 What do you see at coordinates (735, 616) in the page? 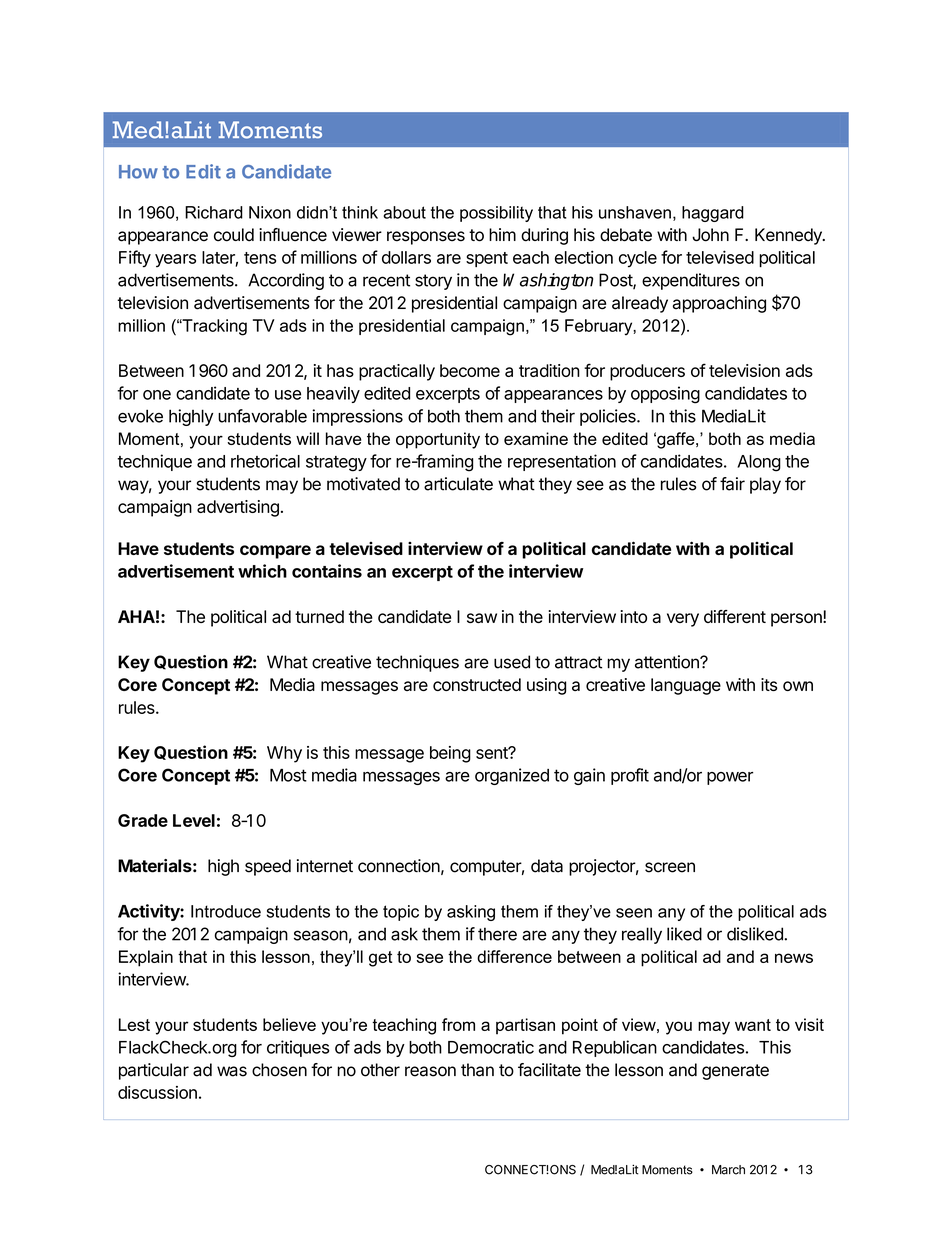
I see `different` at bounding box center [735, 616].
